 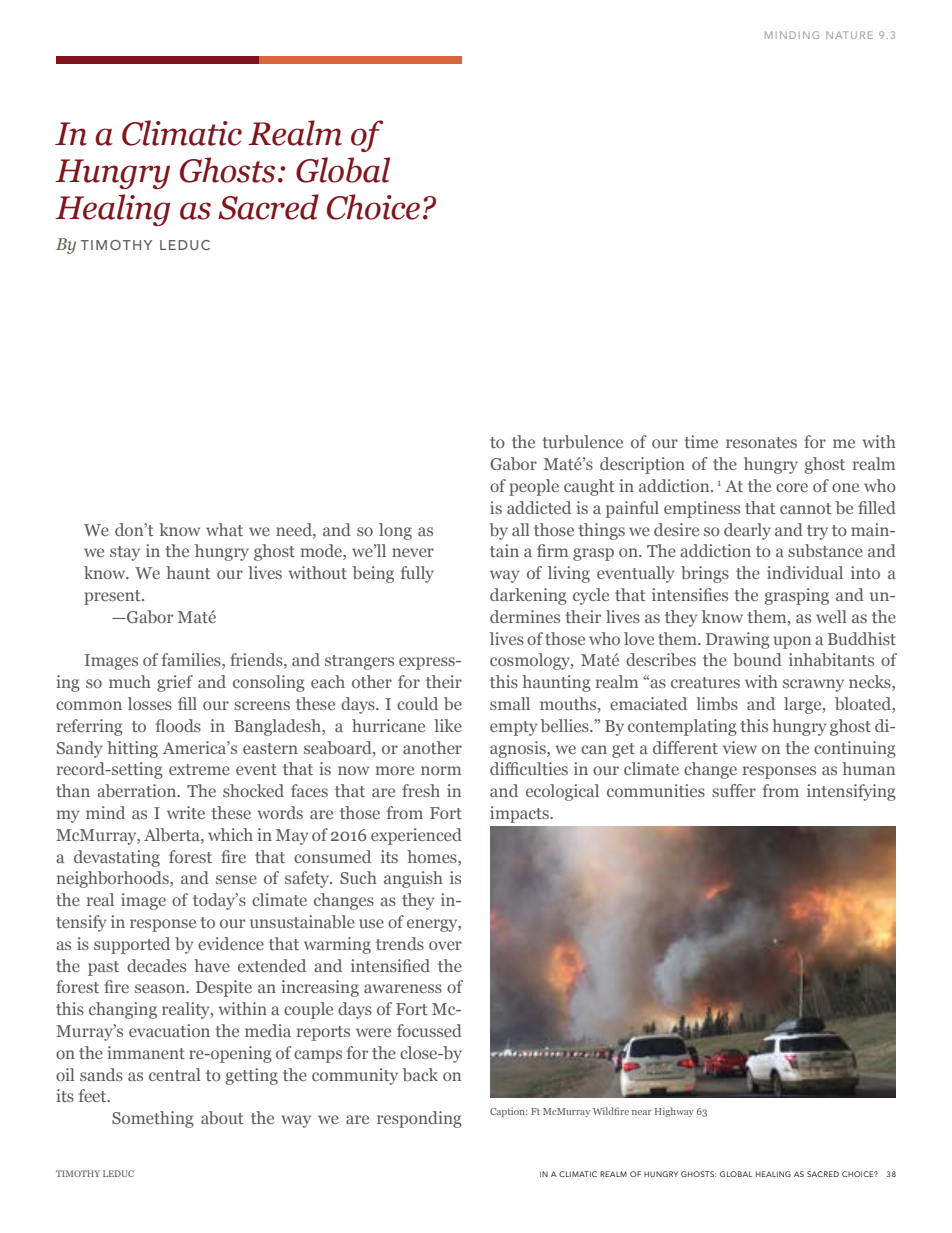 What do you see at coordinates (419, 1119) in the screenshot?
I see `responding` at bounding box center [419, 1119].
